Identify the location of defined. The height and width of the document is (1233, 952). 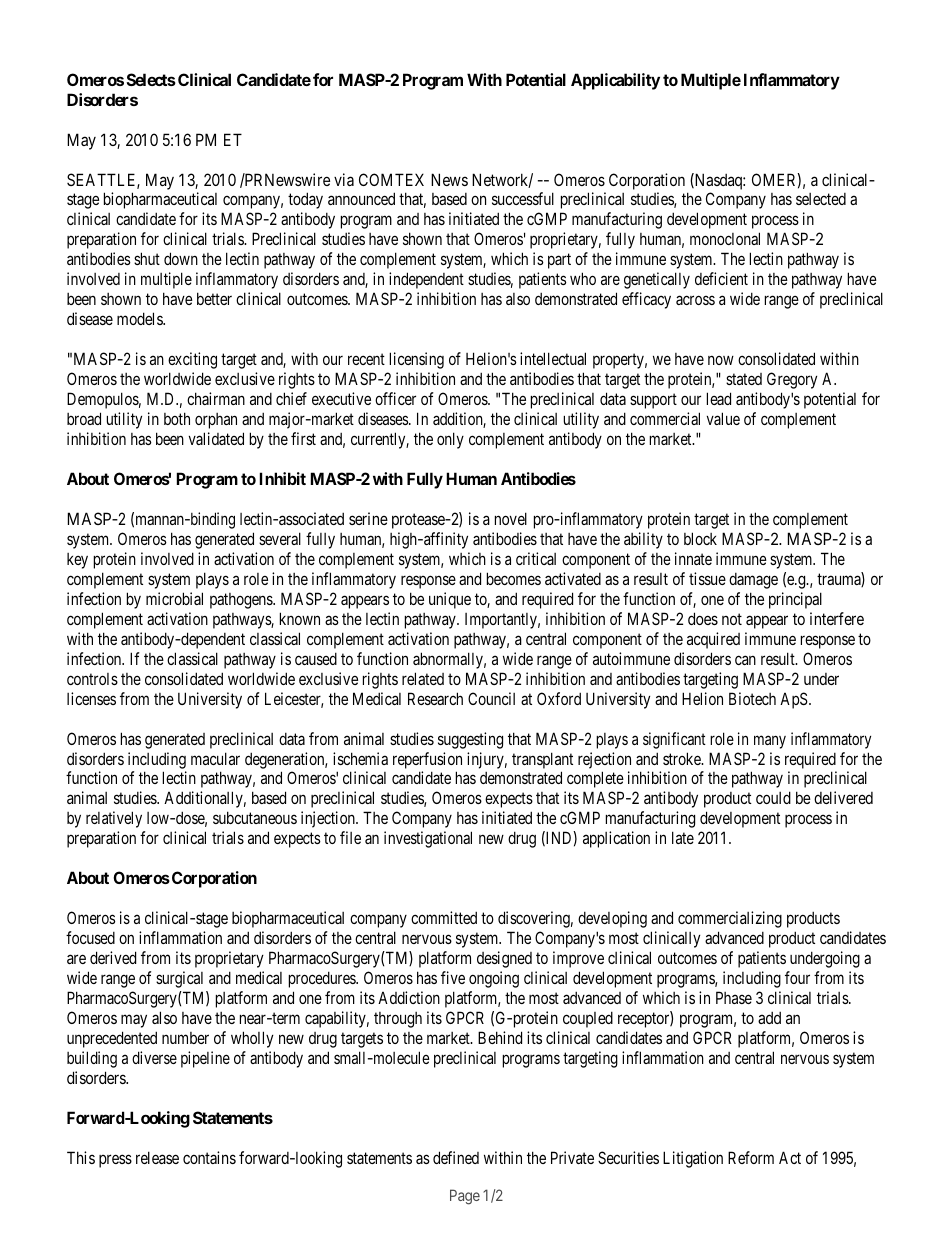
(456, 1157).
